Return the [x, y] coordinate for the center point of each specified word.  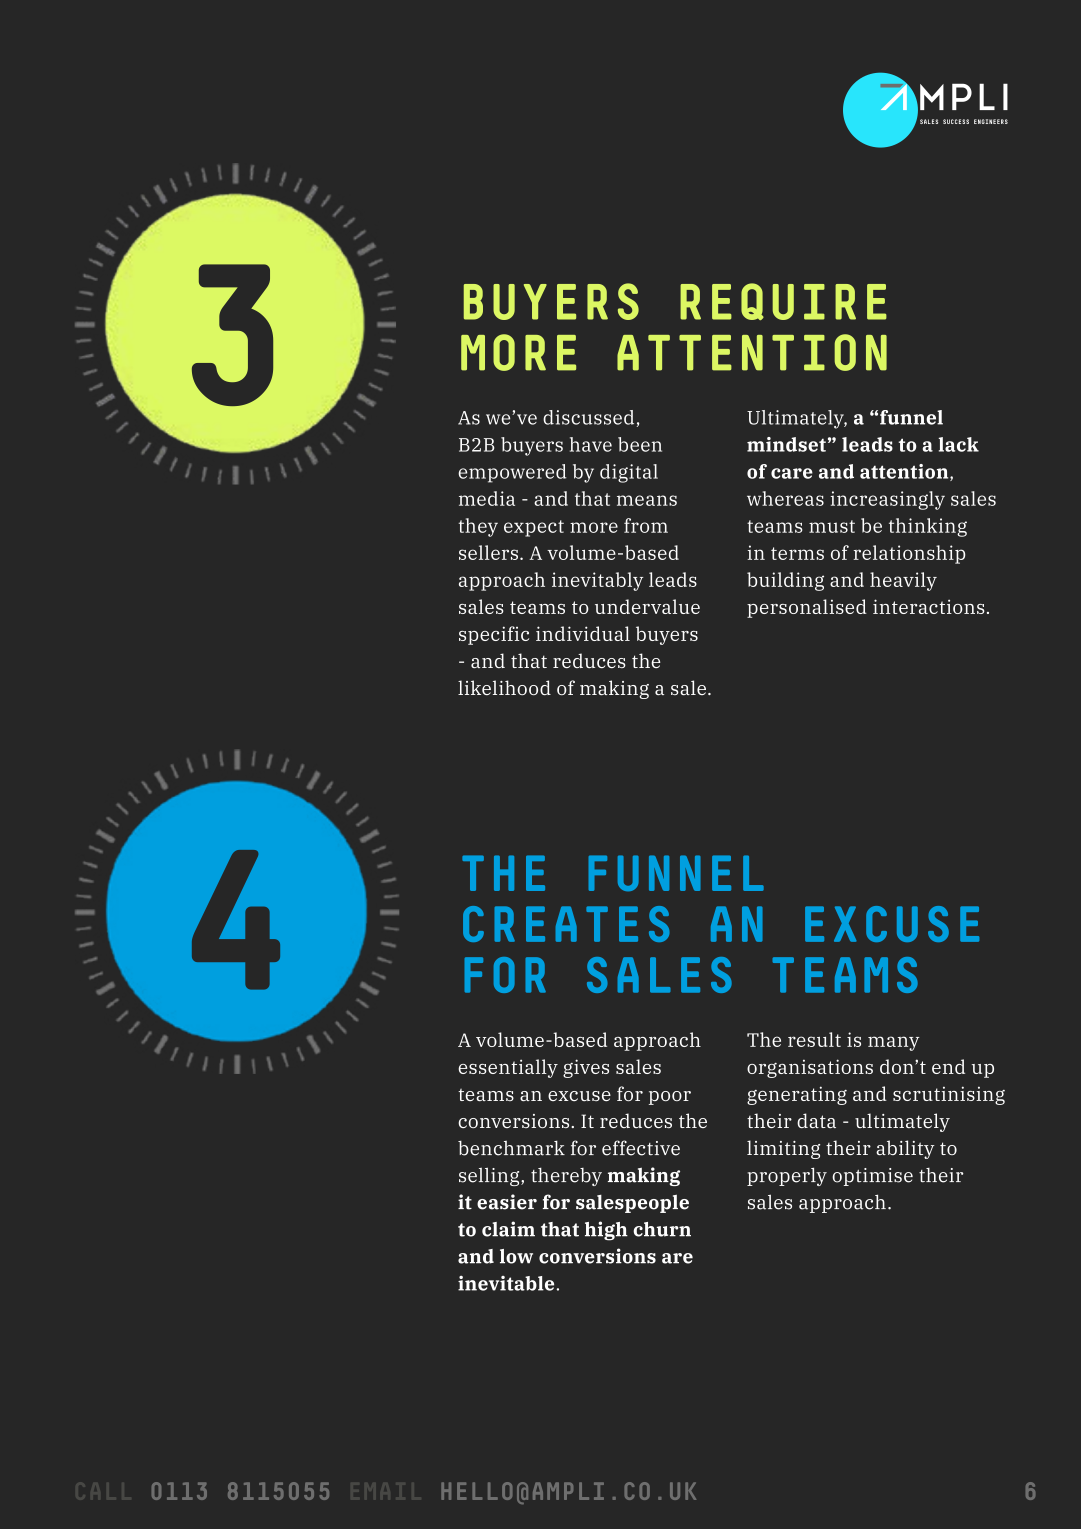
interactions [929, 606]
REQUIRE [783, 301]
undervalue [647, 606]
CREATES [566, 924]
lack [959, 444]
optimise [872, 1177]
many [893, 1043]
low [516, 1256]
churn [662, 1229]
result [814, 1039]
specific [494, 635]
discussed [588, 417]
